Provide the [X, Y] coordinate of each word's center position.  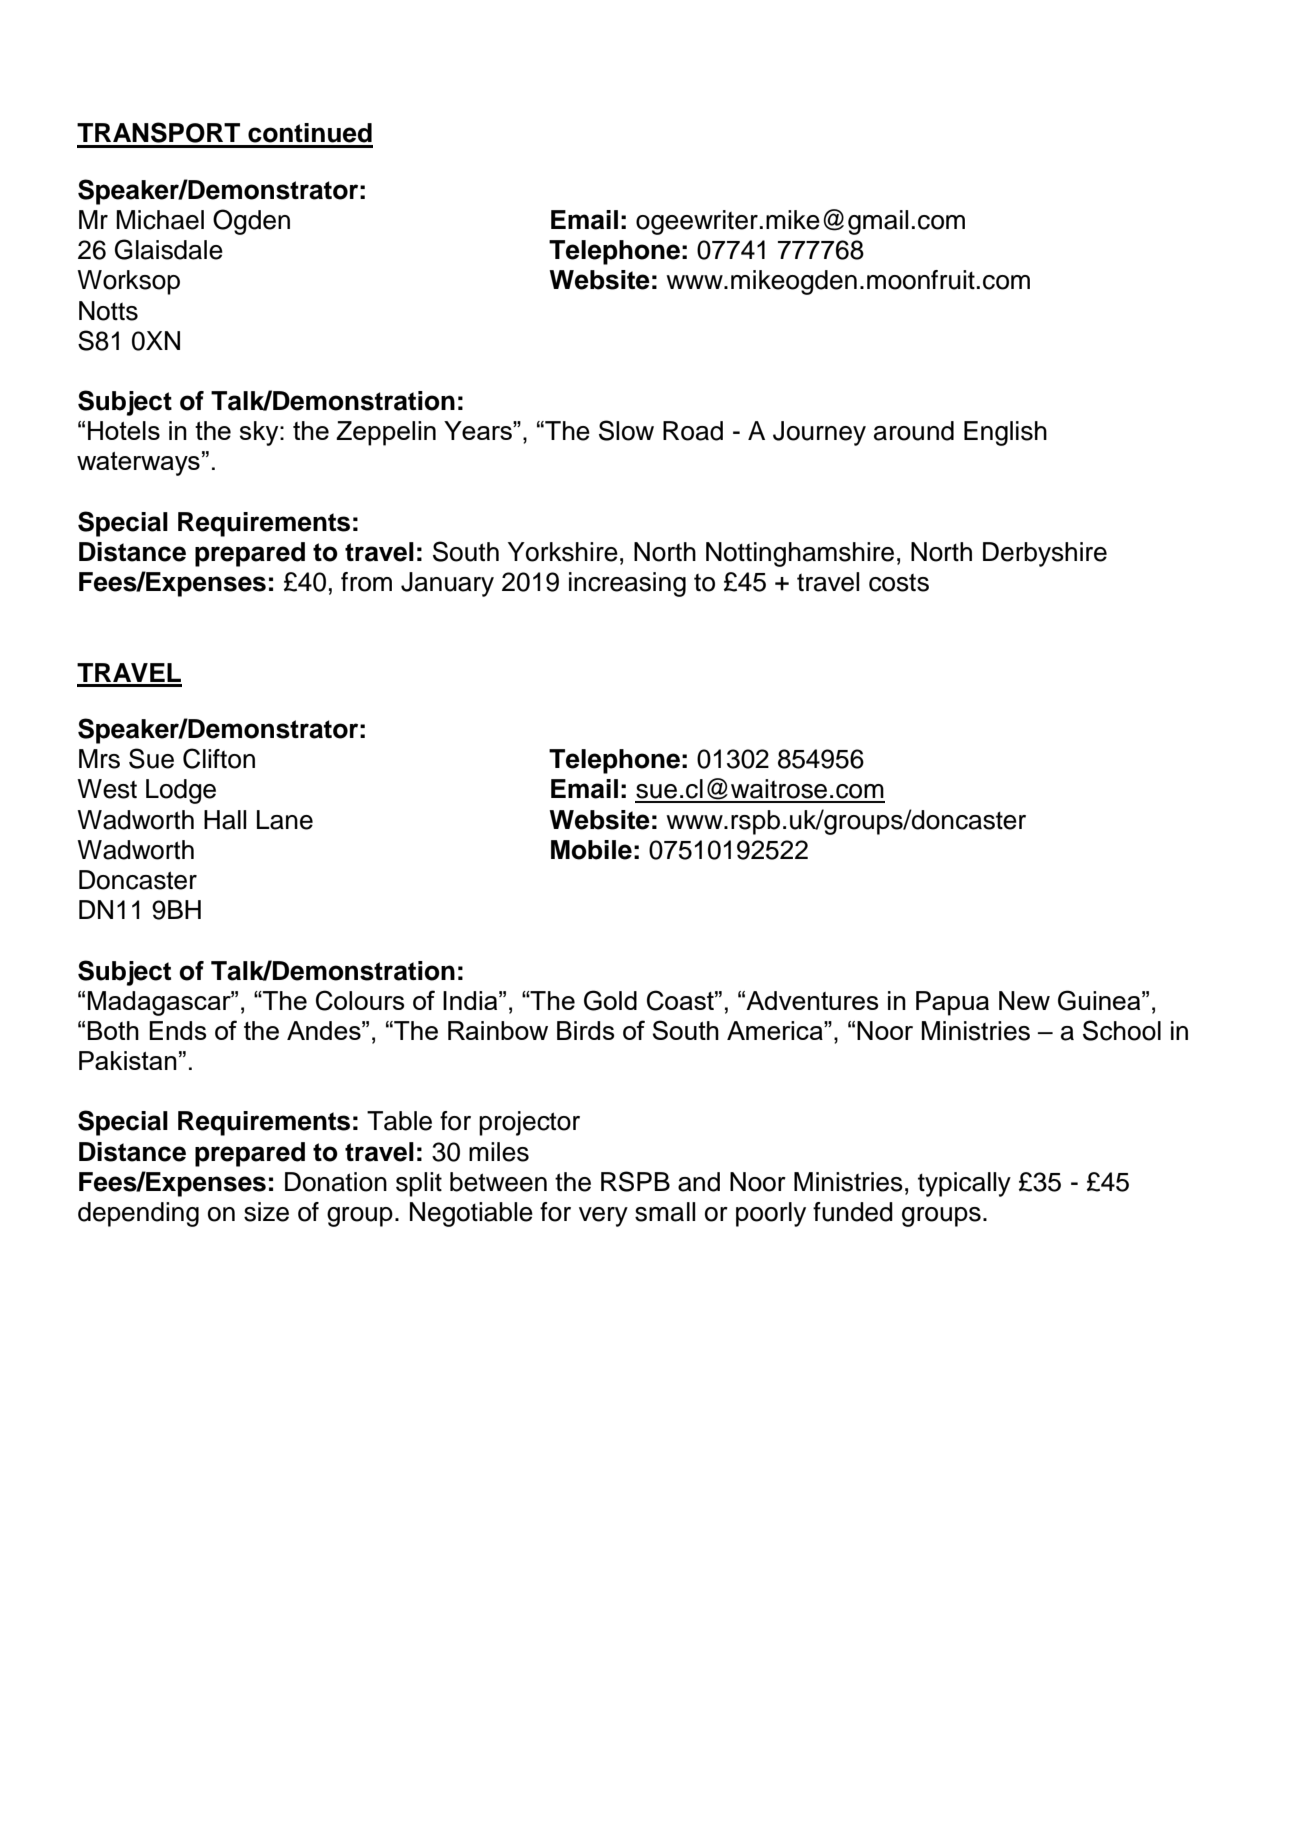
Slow [626, 430]
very [603, 1217]
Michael [160, 220]
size [266, 1212]
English [1005, 433]
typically [964, 1184]
